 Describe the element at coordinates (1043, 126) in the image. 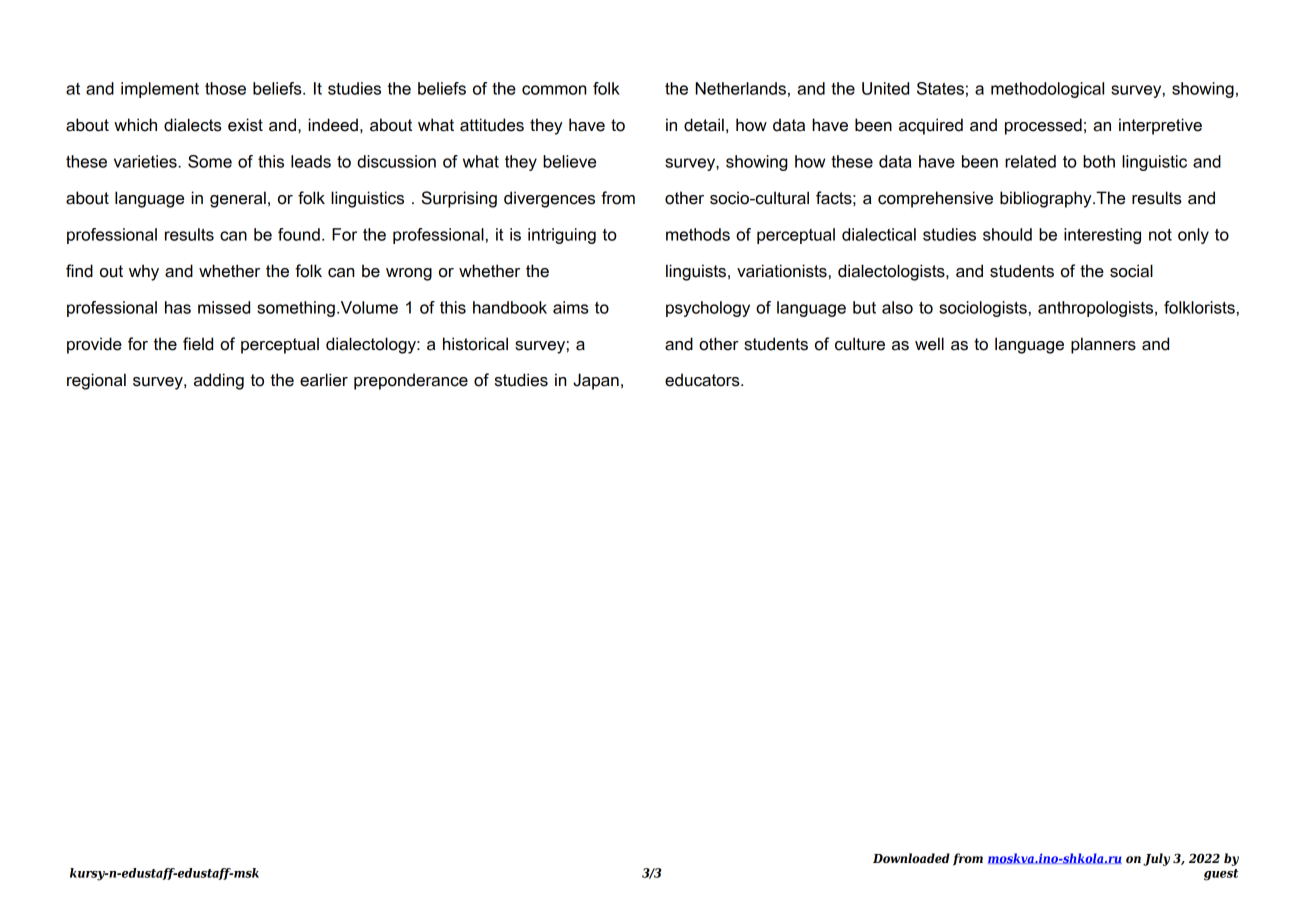

I see `processed` at that location.
